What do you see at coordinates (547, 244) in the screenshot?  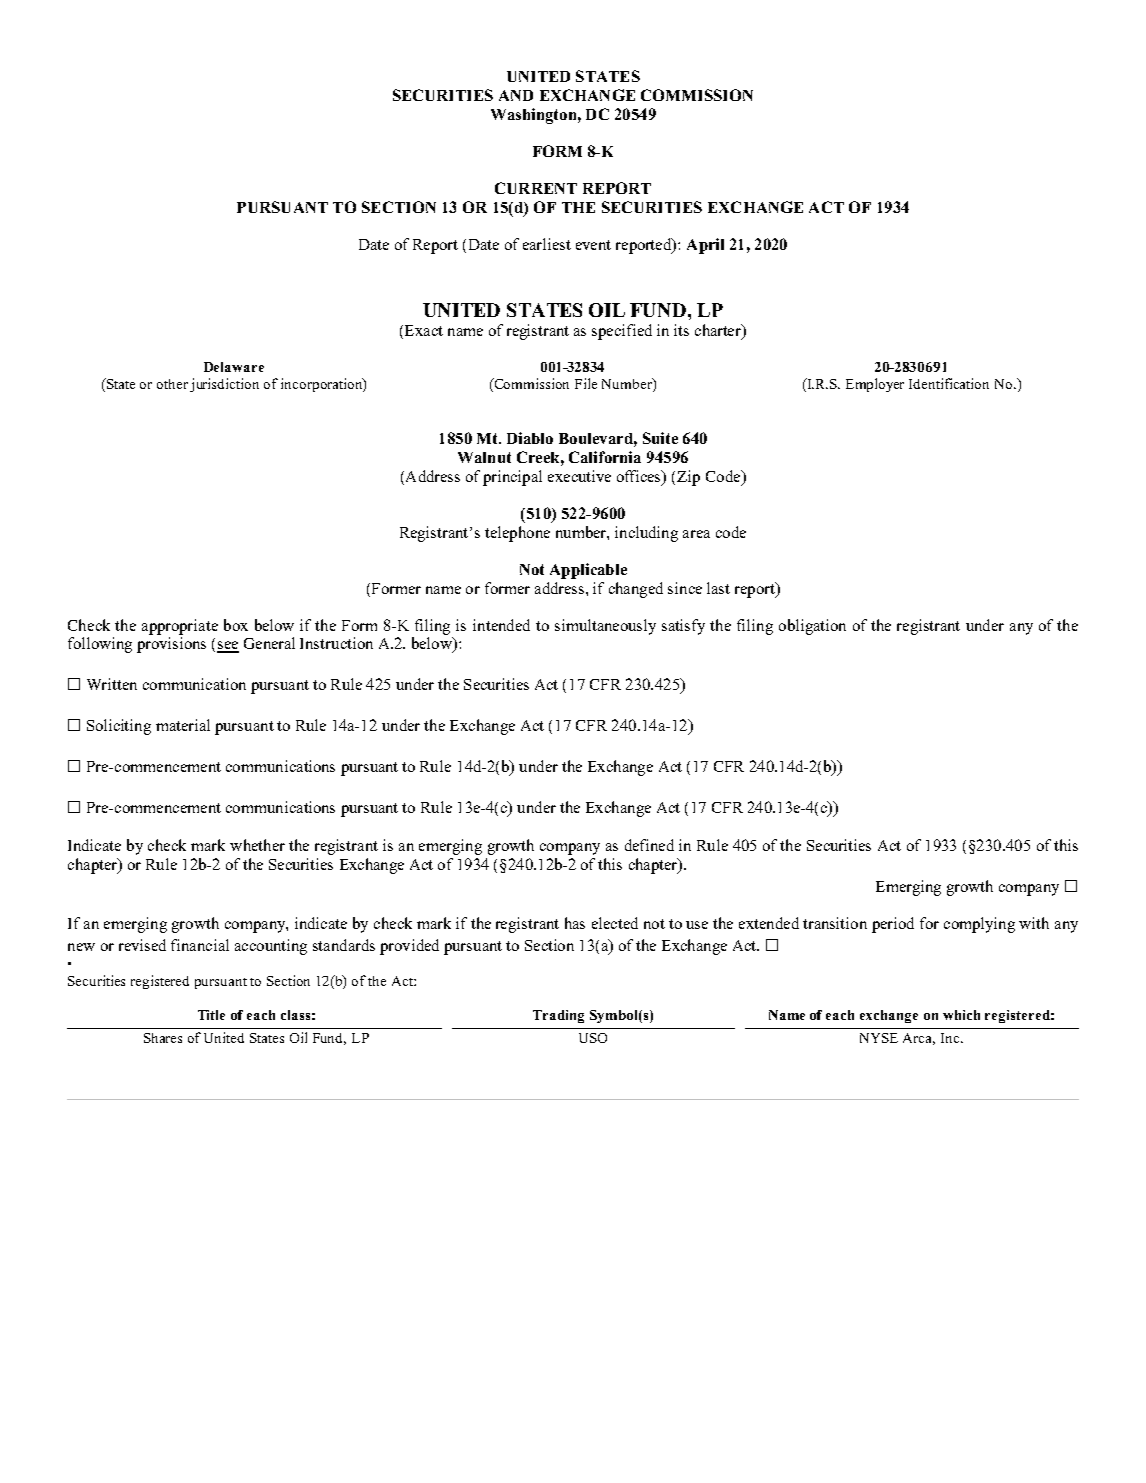 I see `earliest` at bounding box center [547, 244].
